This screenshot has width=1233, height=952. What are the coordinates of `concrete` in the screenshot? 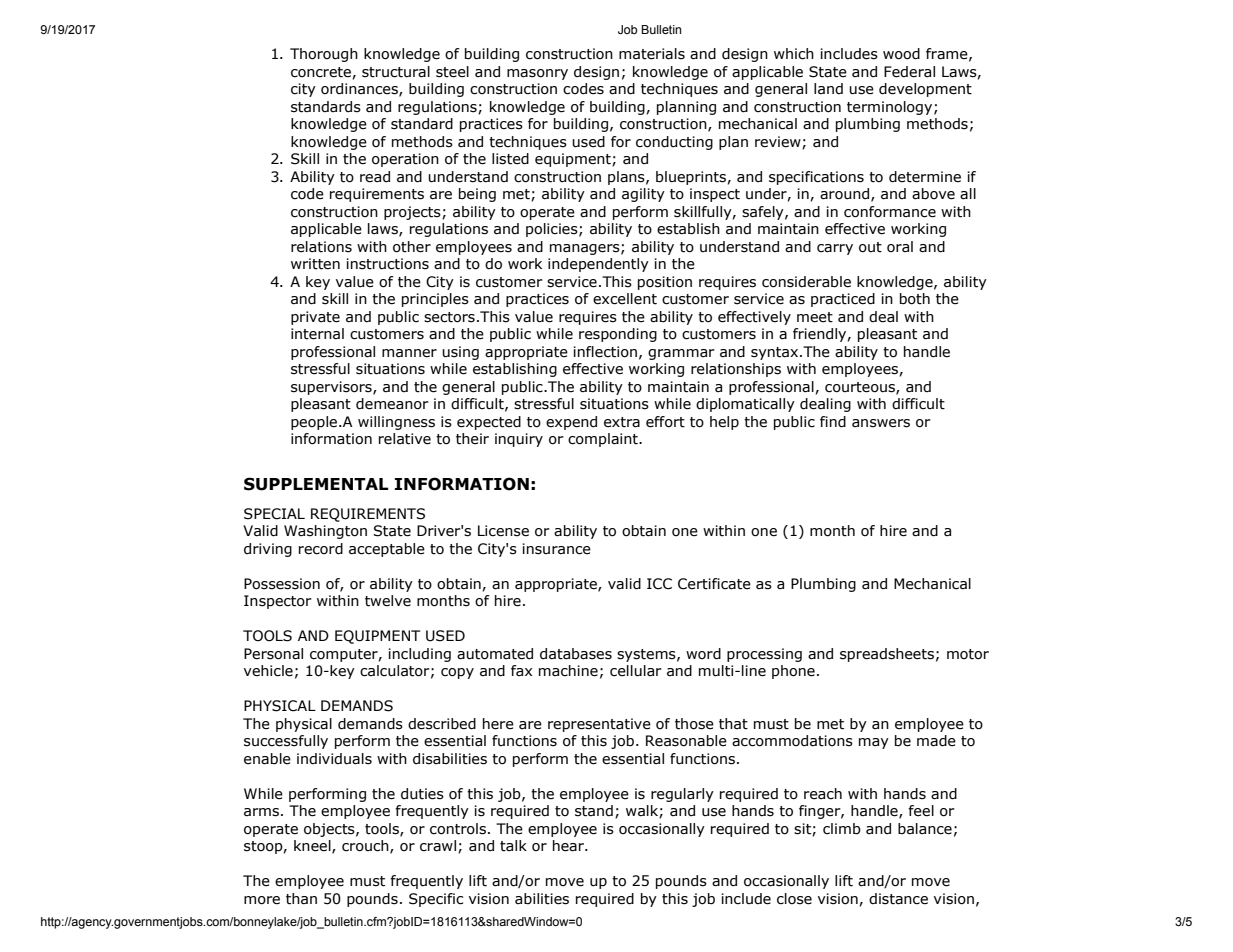 It's located at (321, 72).
